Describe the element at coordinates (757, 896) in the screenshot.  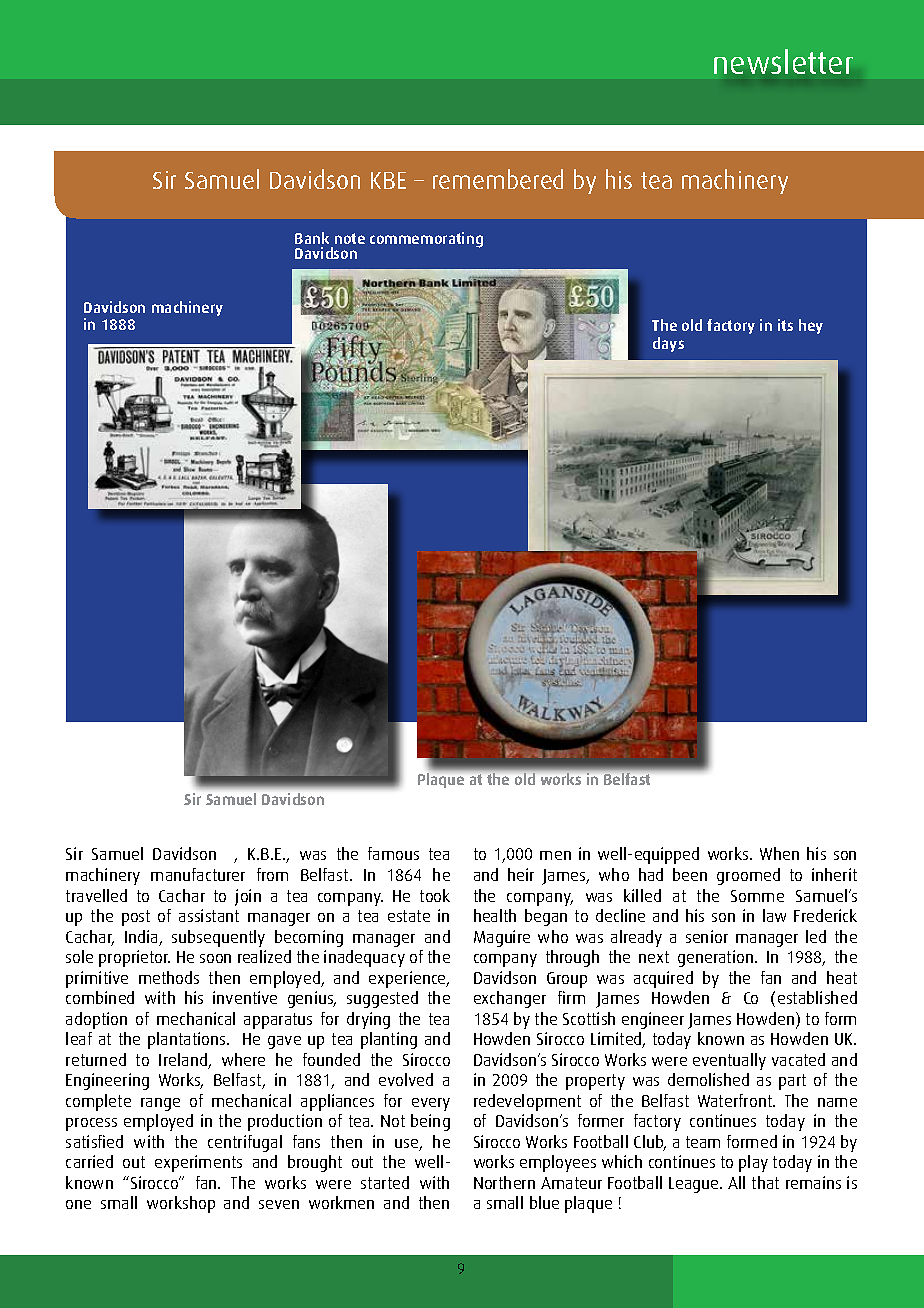
I see `Somme` at that location.
